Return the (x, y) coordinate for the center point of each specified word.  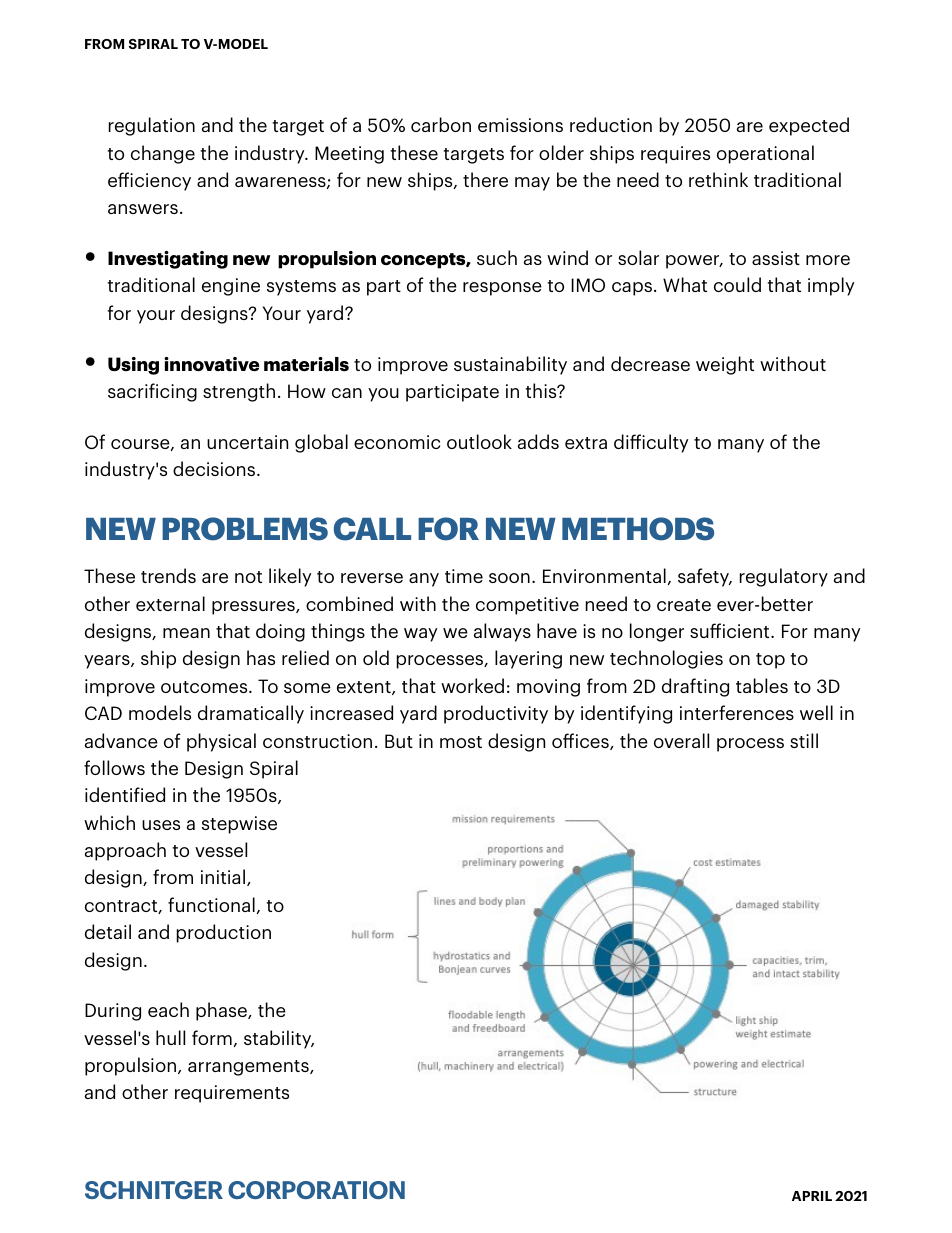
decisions (214, 468)
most (461, 742)
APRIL (812, 1196)
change (163, 154)
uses (161, 825)
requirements (232, 1094)
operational (765, 154)
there (485, 179)
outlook (479, 441)
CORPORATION (316, 1190)
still (804, 740)
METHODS (638, 529)
